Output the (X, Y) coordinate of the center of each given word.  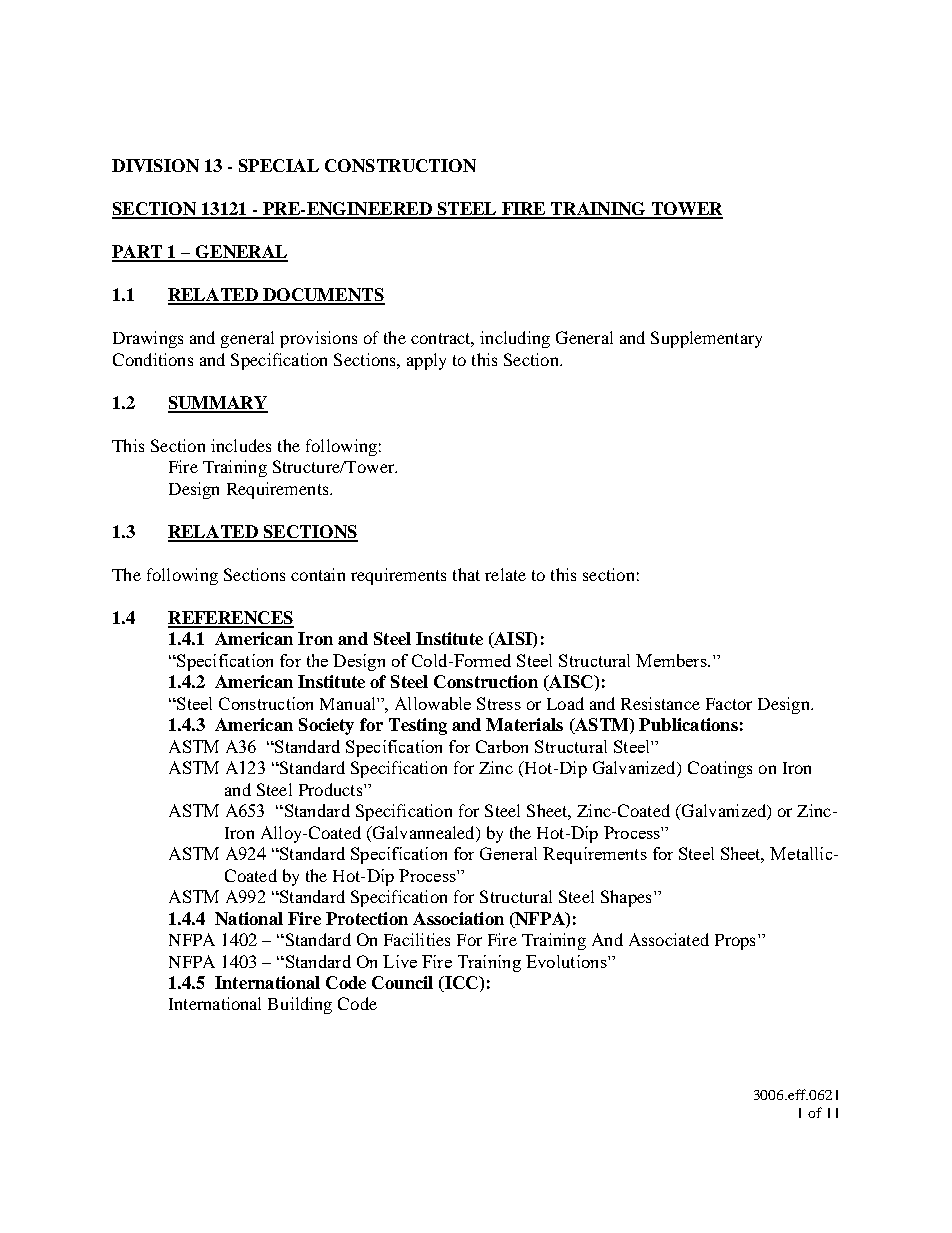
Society (326, 726)
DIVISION (155, 165)
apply (426, 361)
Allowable (433, 703)
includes (241, 445)
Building (300, 1005)
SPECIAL (279, 165)
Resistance (660, 703)
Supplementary (706, 339)
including (515, 339)
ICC (461, 984)
